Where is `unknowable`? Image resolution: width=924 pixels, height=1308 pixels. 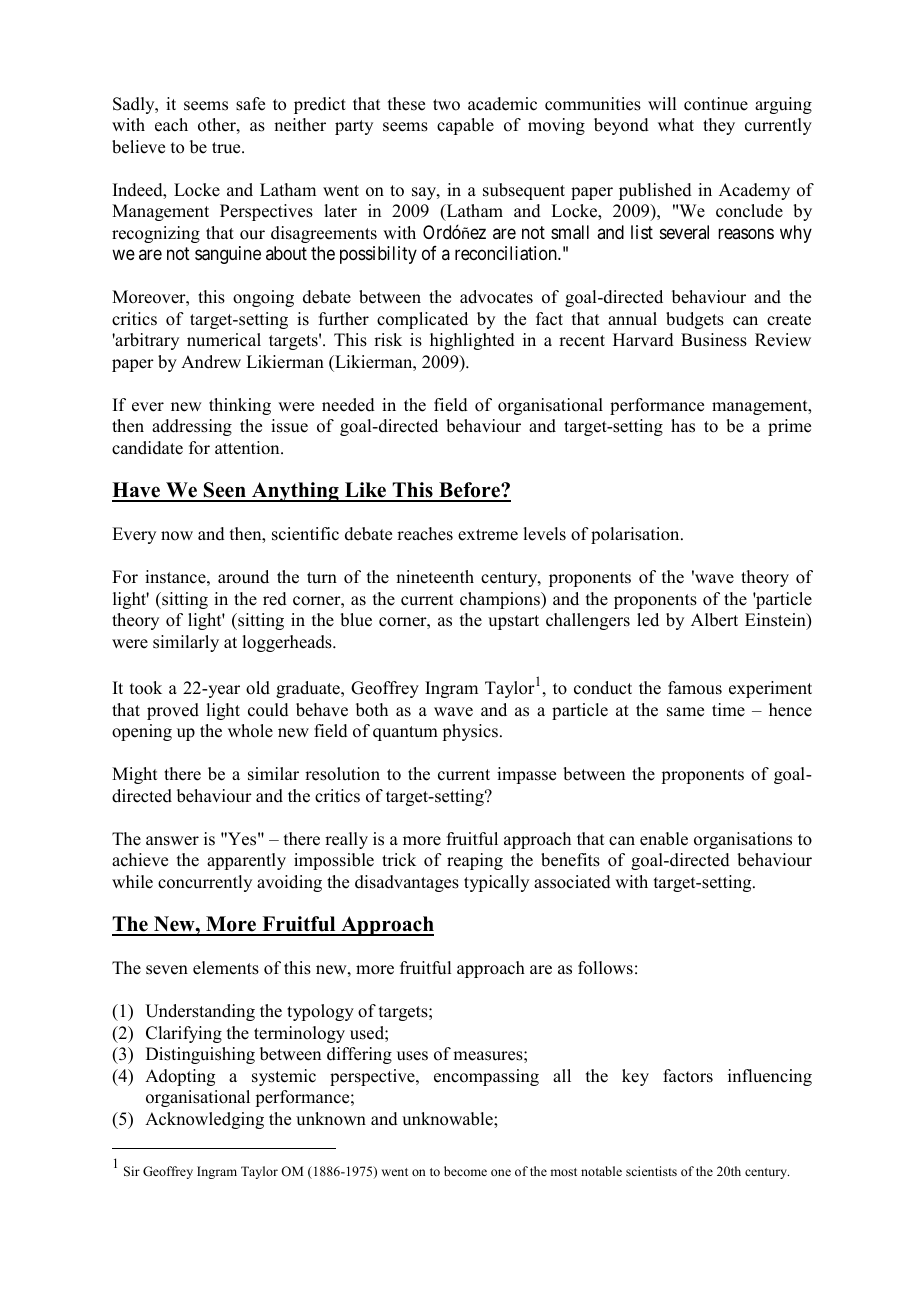
unknowable is located at coordinates (448, 1119).
